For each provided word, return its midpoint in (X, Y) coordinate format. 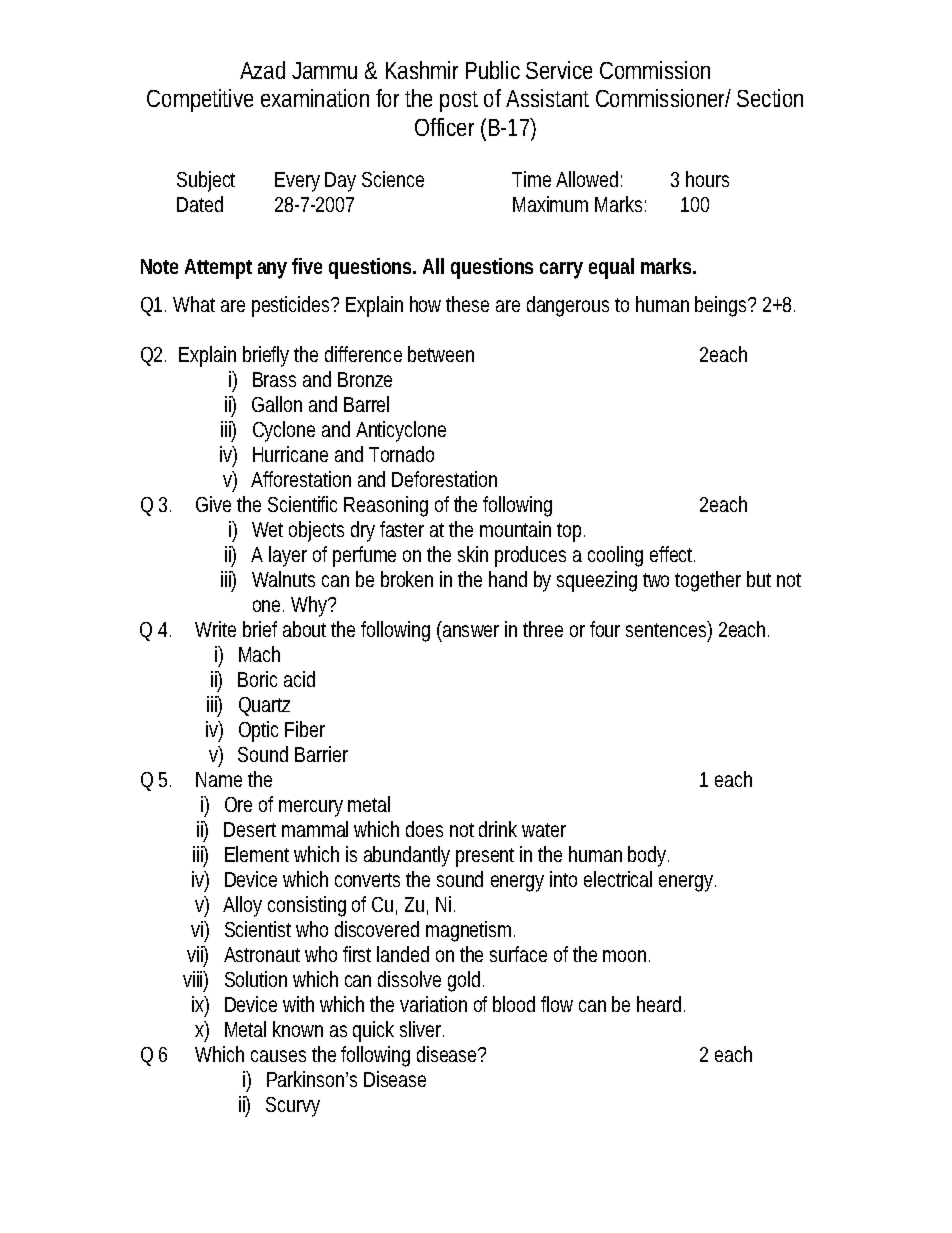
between (441, 354)
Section (770, 98)
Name (219, 779)
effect (672, 554)
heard (661, 1004)
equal (611, 268)
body (648, 856)
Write (215, 629)
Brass (274, 379)
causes (278, 1056)
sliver (422, 1029)
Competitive (200, 100)
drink (498, 829)
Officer (444, 127)
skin (473, 554)
